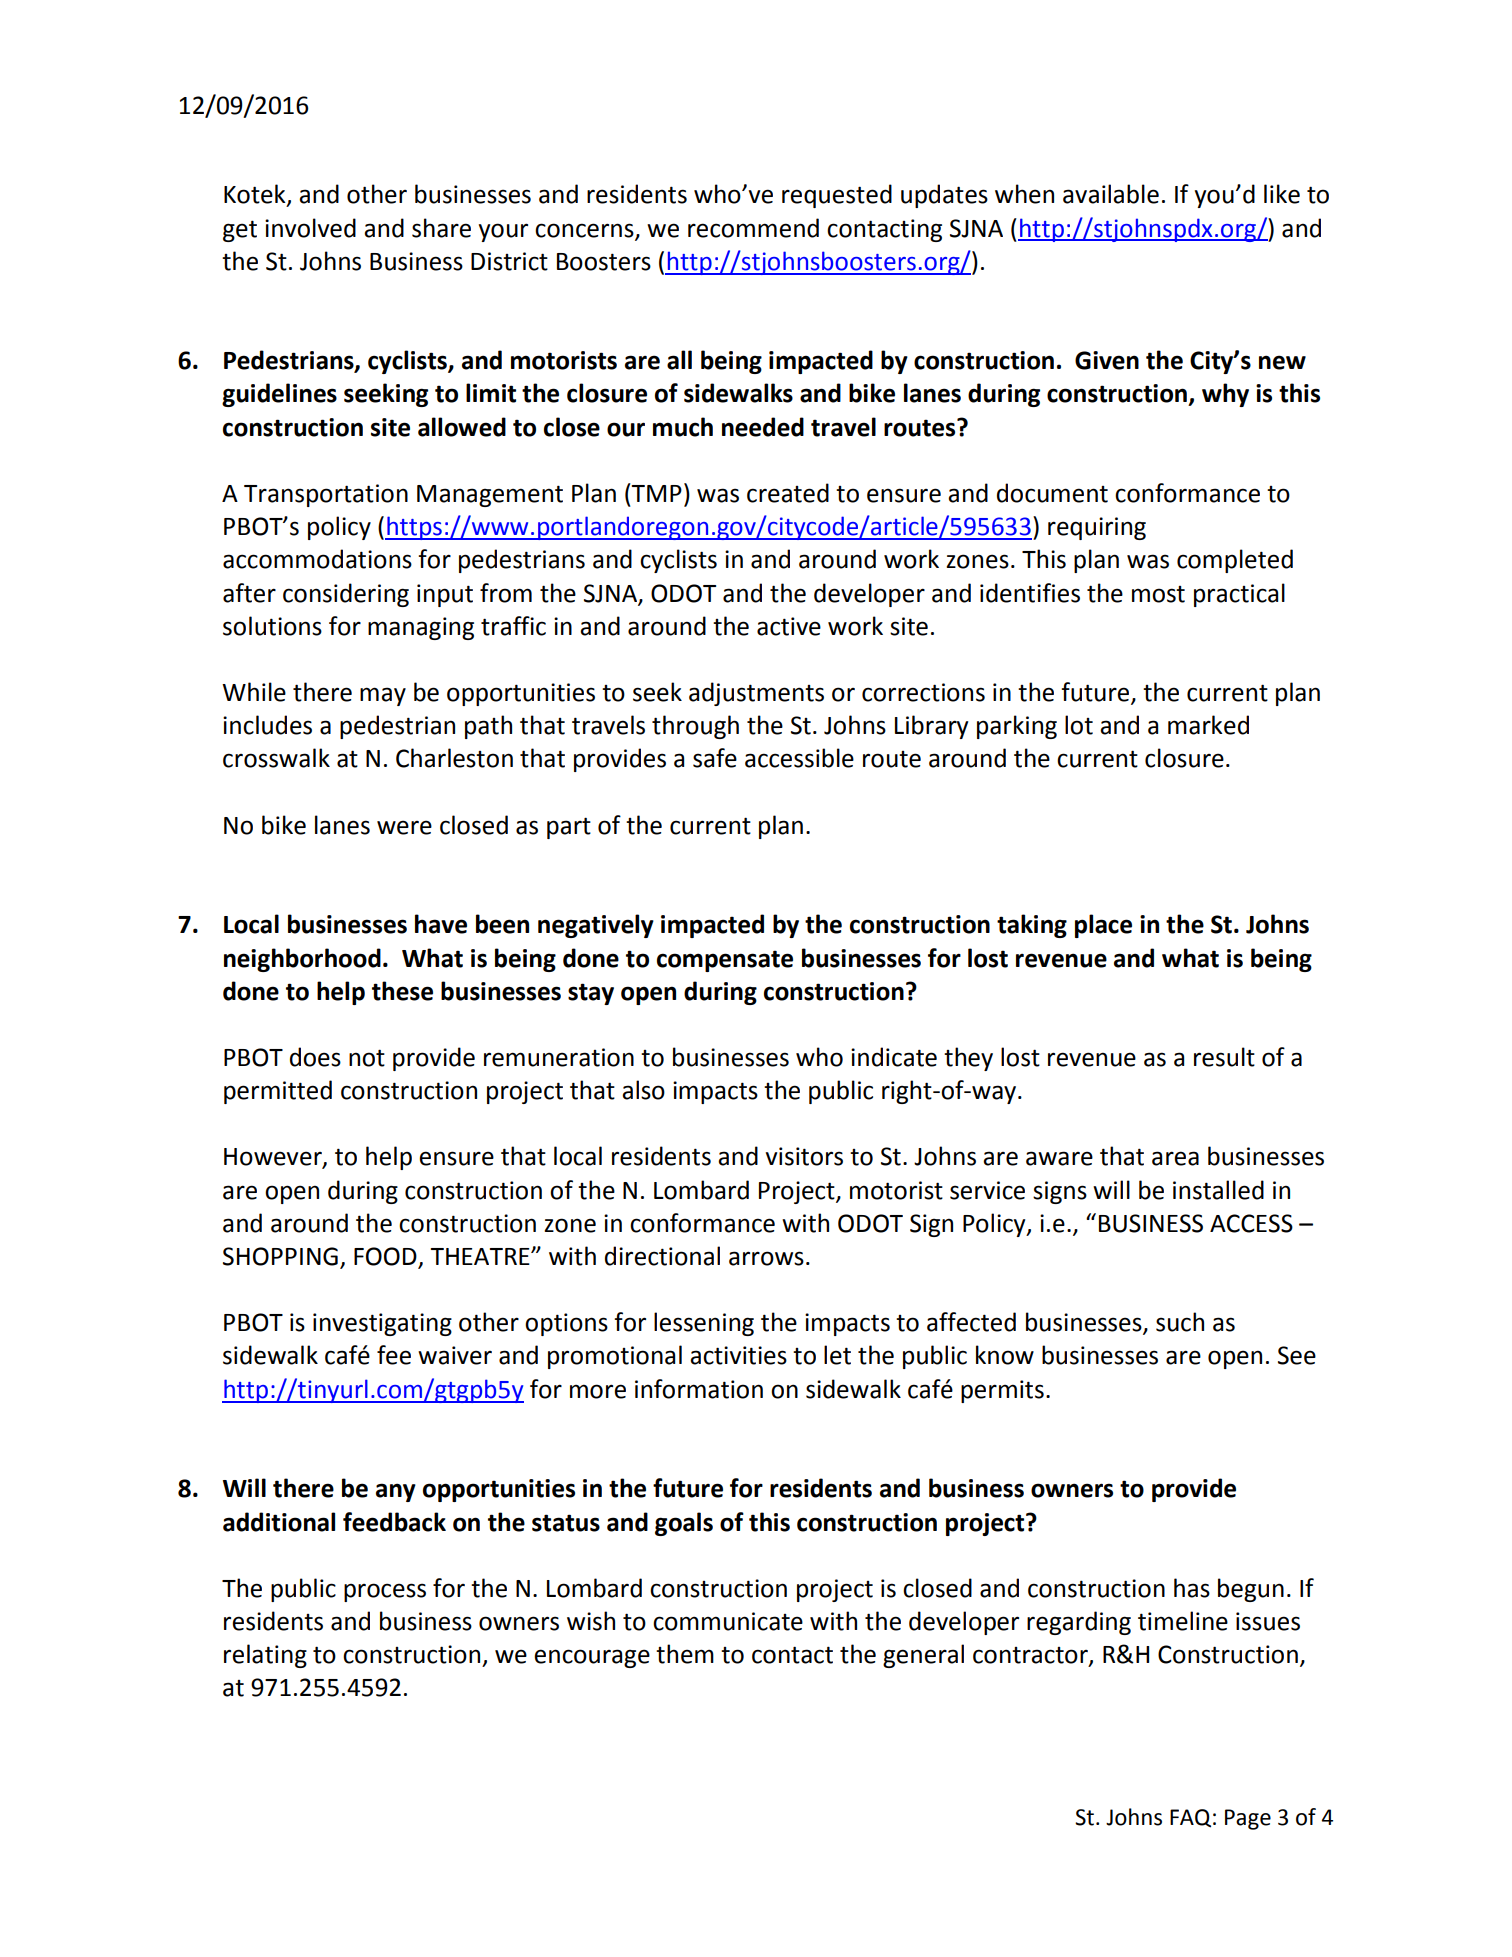 The width and height of the document is (1512, 1957). I want to click on result, so click(1224, 1057).
